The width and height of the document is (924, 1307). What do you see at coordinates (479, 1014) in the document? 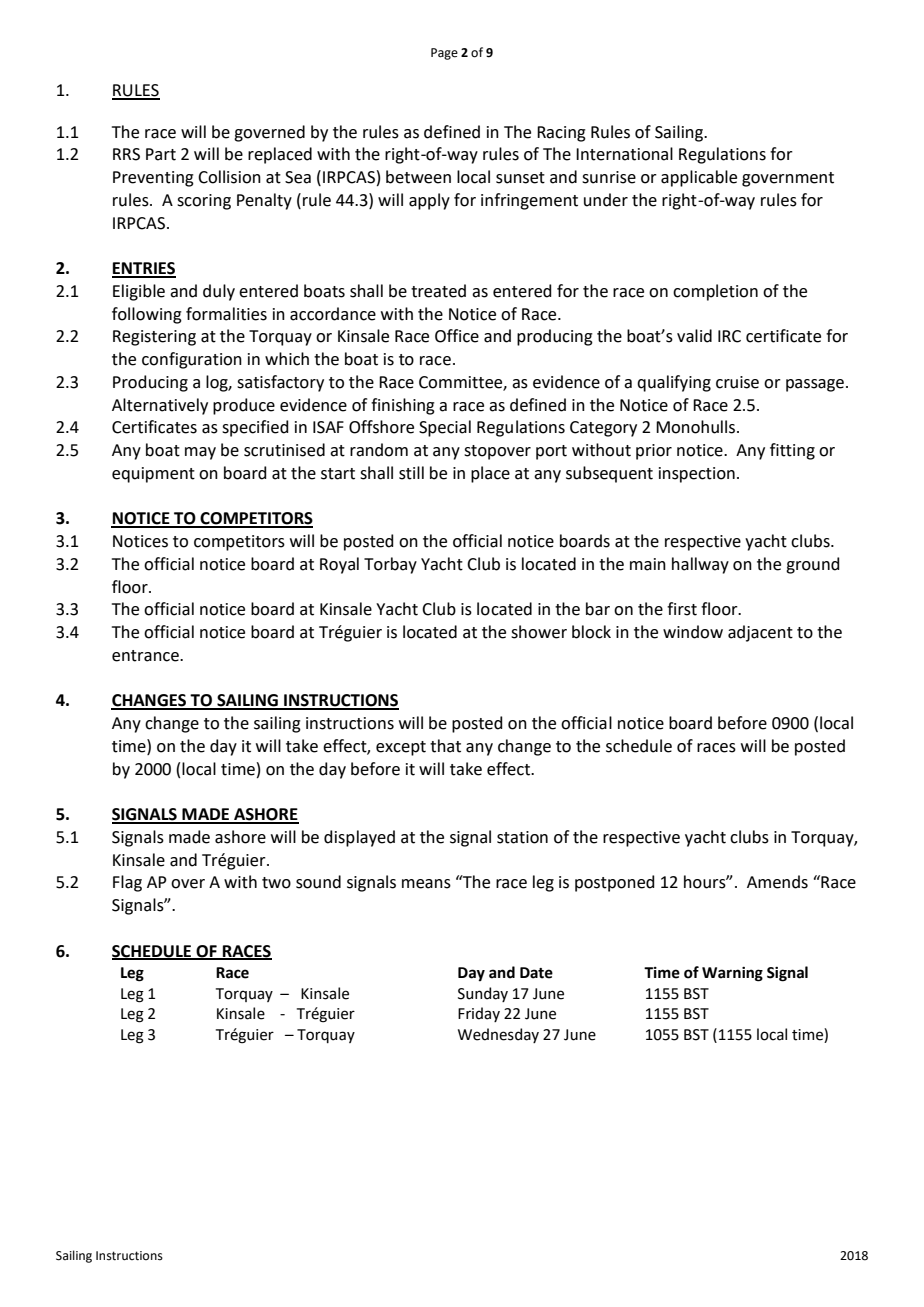
I see `Friday` at bounding box center [479, 1014].
